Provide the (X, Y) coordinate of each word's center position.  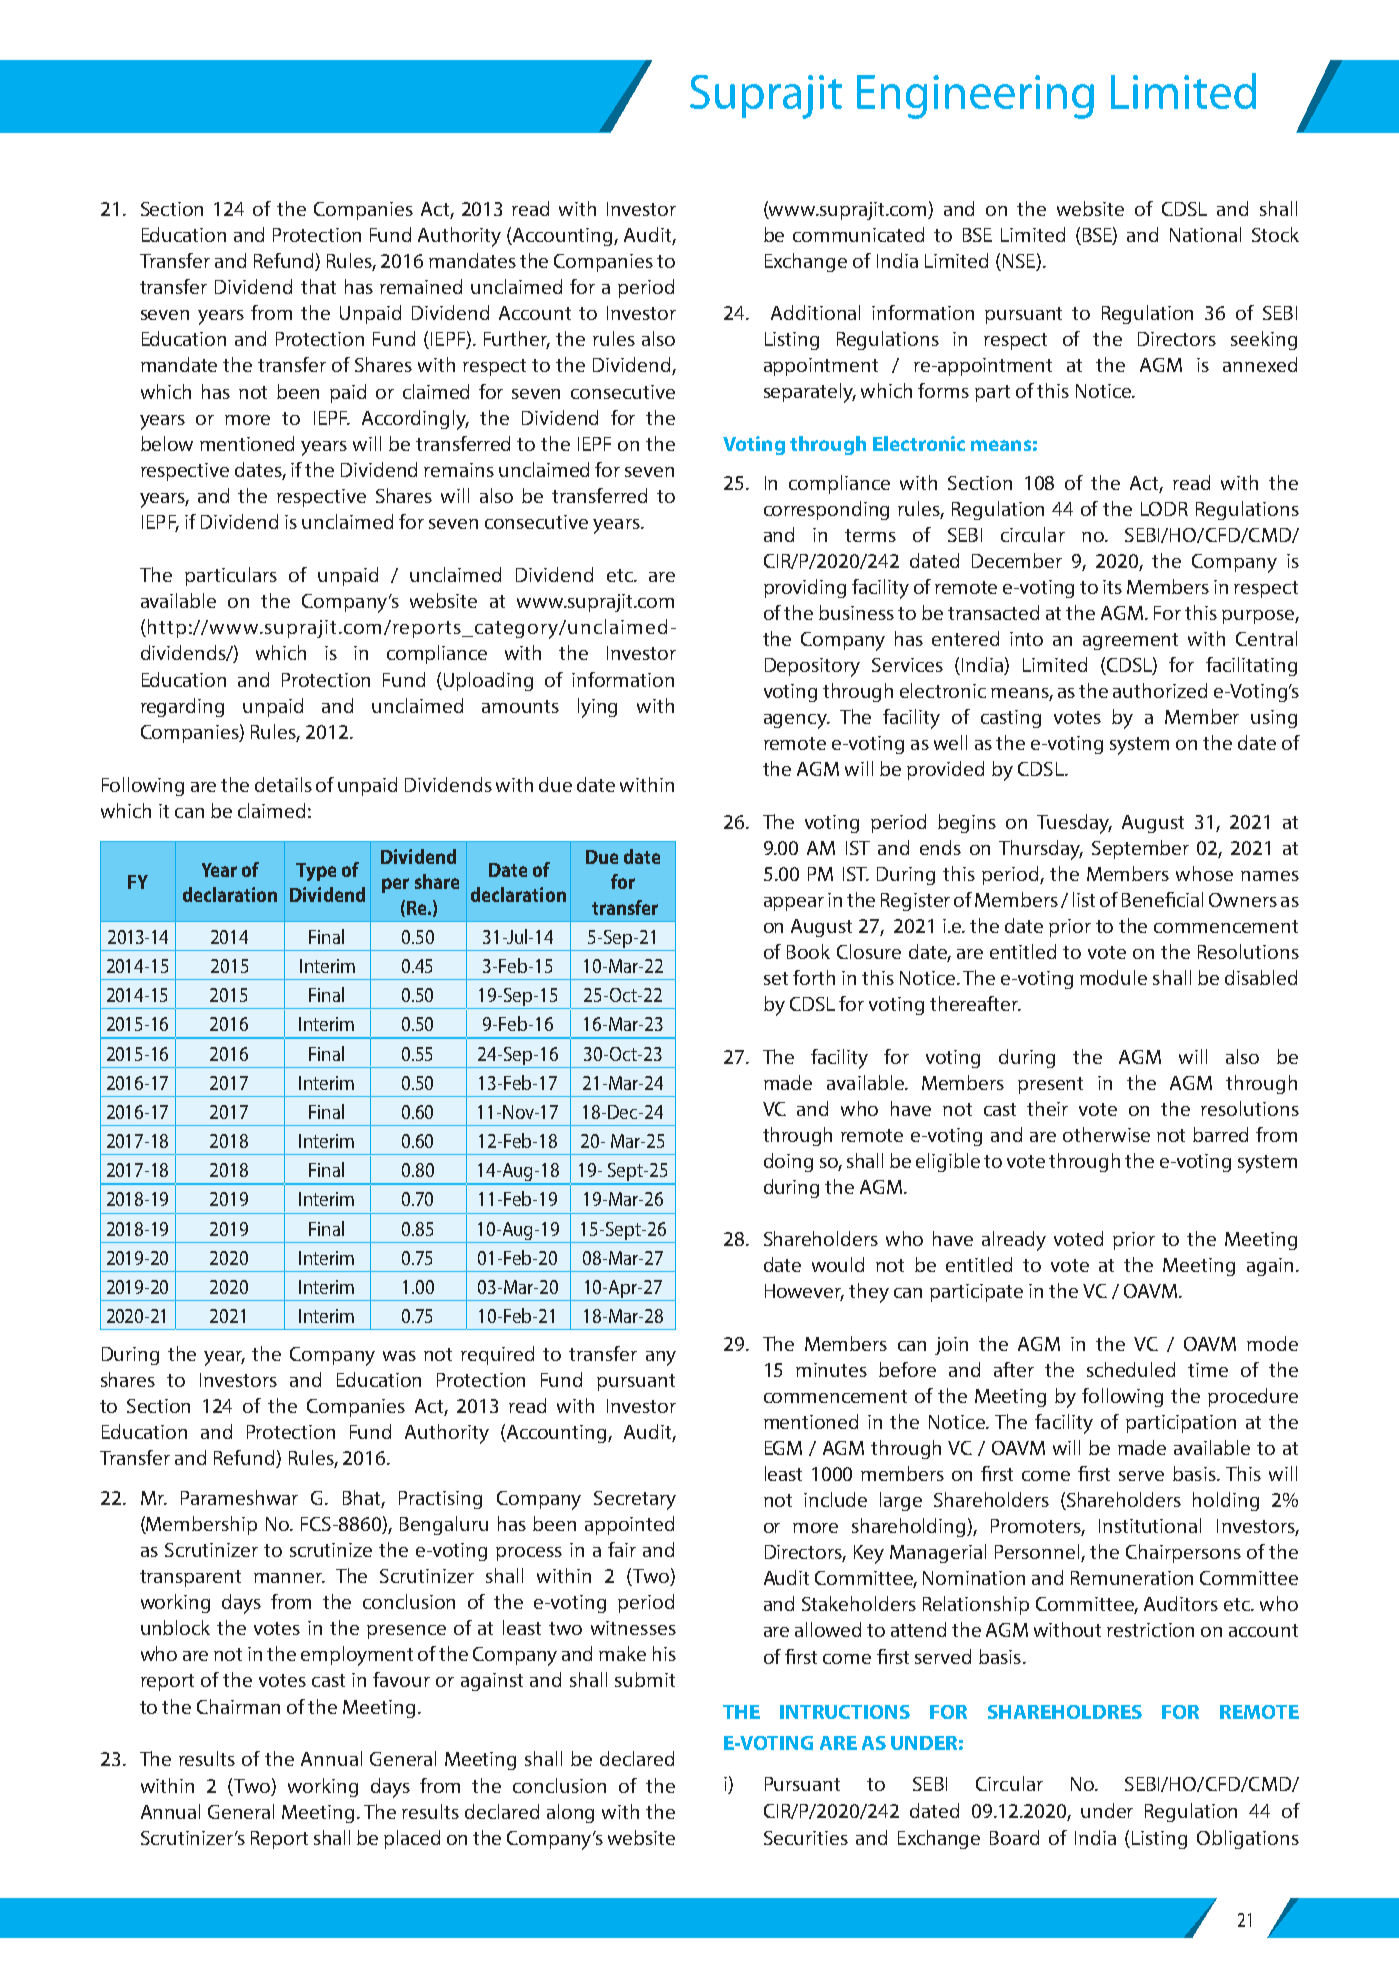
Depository (812, 667)
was (399, 1356)
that (318, 286)
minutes (831, 1370)
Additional (815, 312)
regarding (182, 707)
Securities (806, 1838)
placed (412, 1839)
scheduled (1131, 1369)
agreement (1130, 641)
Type (316, 872)
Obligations (1248, 1839)
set (776, 978)
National (1205, 234)
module (1113, 977)
